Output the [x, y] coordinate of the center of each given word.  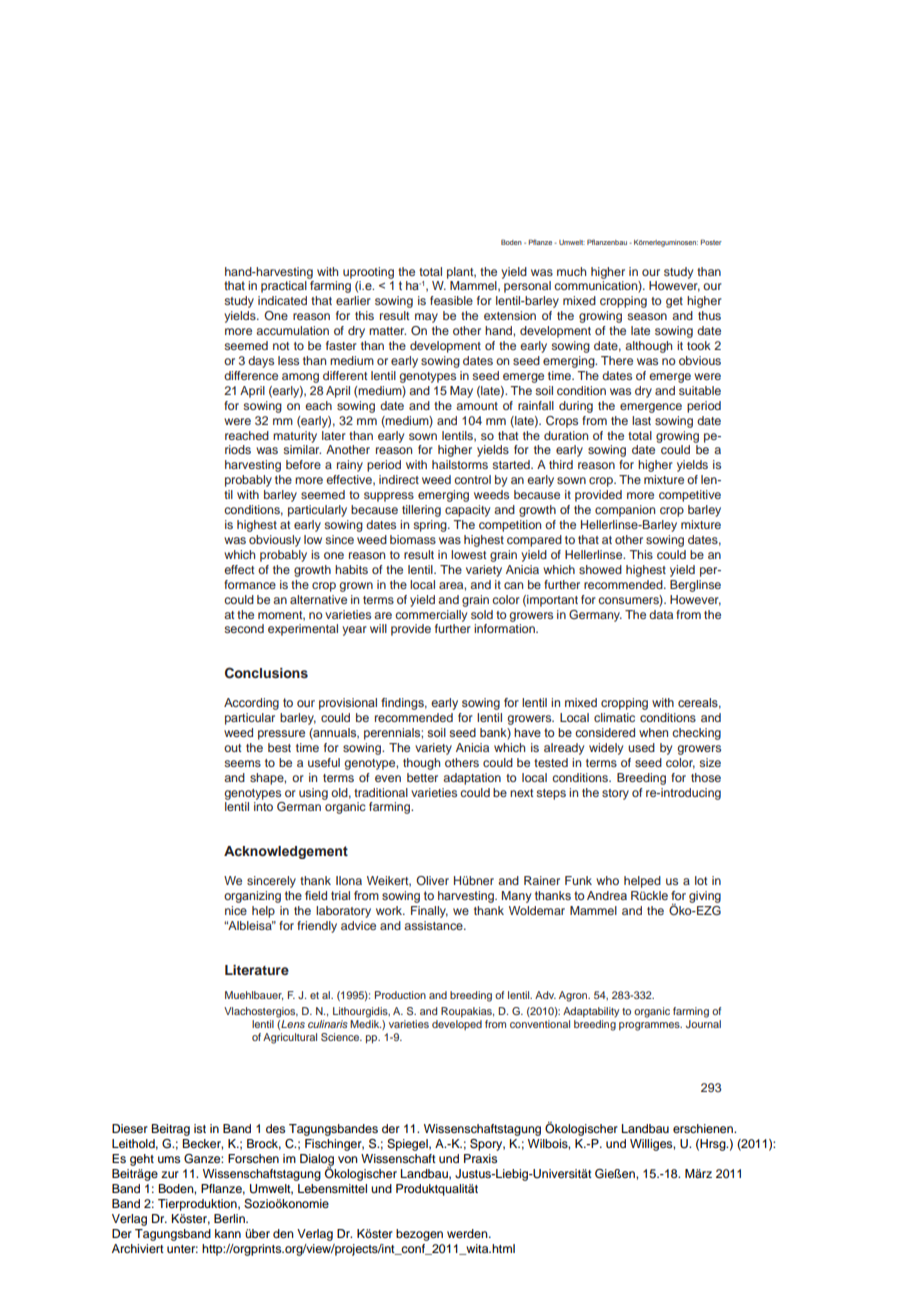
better [422, 777]
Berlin [230, 1218]
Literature [257, 970]
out [232, 748]
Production [400, 995]
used [641, 747]
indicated [282, 300]
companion [625, 511]
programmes [650, 1026]
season [647, 316]
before [303, 464]
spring [431, 526]
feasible [451, 300]
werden [468, 1233]
